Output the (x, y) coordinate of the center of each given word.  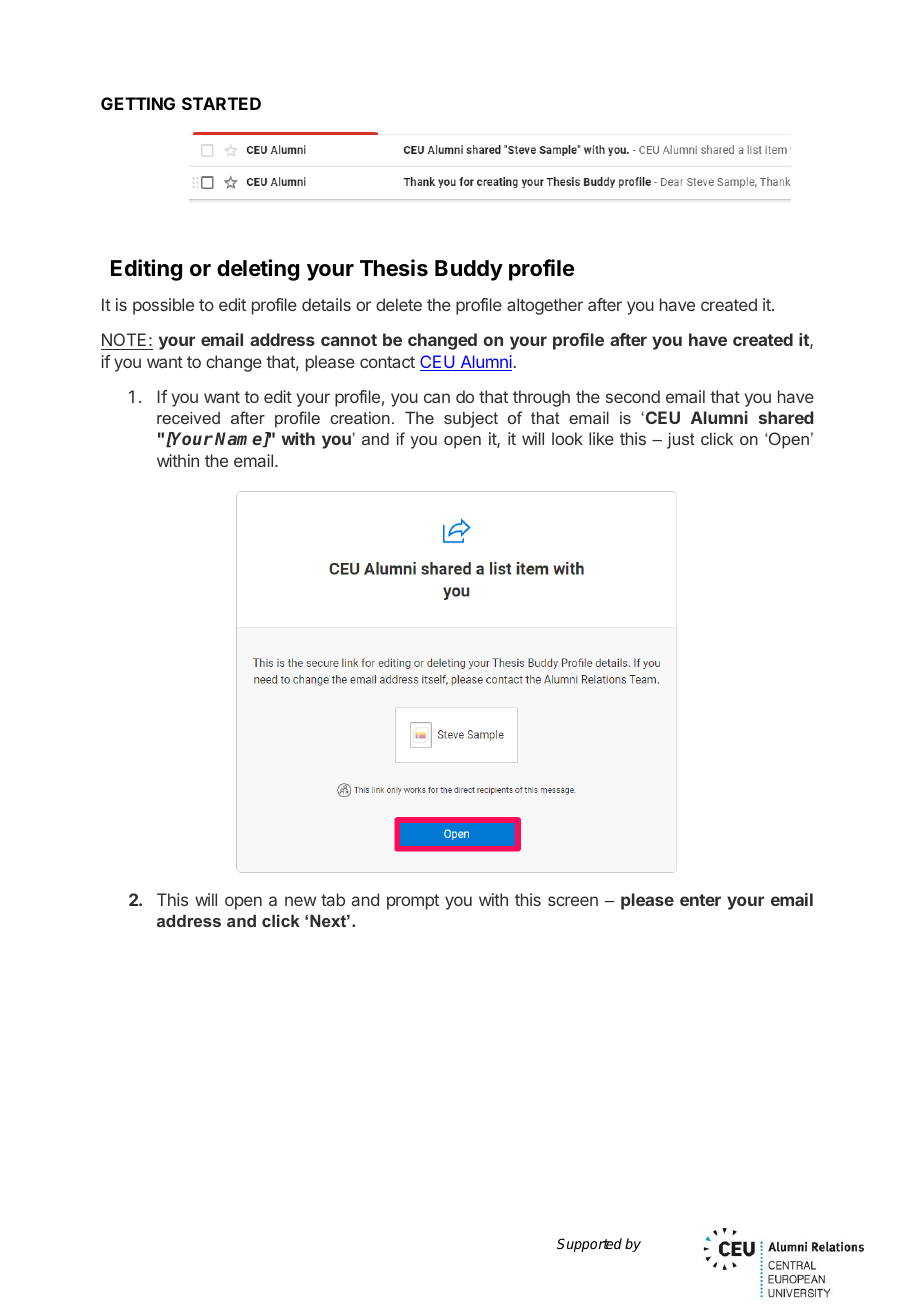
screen (573, 901)
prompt (413, 902)
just (681, 440)
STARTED (221, 103)
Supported (589, 1245)
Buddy (469, 270)
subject (471, 419)
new (300, 901)
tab (333, 899)
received (188, 417)
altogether (545, 306)
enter (700, 900)
